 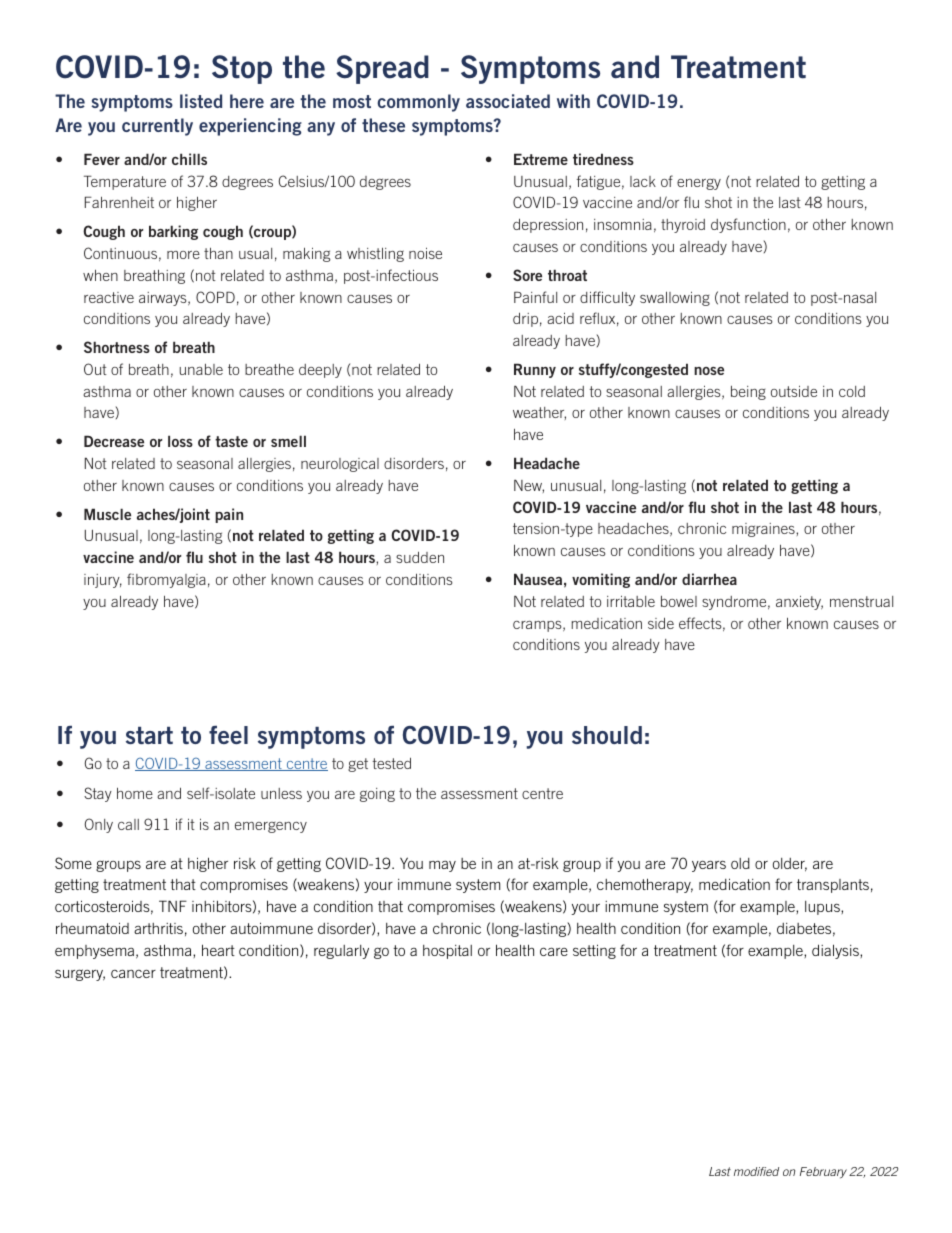 I want to click on Runny, so click(x=535, y=370).
